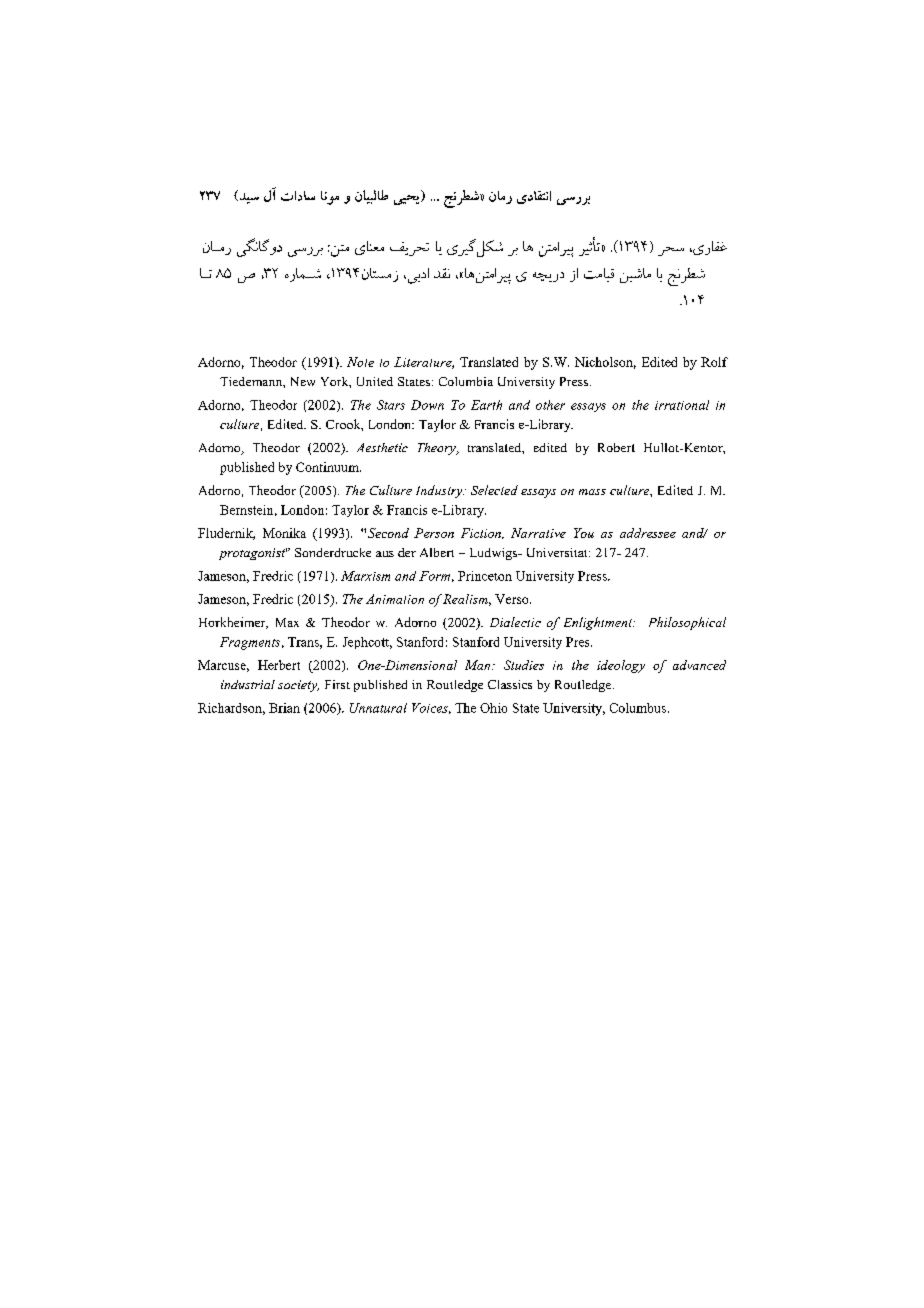 The height and width of the screenshot is (1308, 924). Describe the element at coordinates (493, 708) in the screenshot. I see `Ohio` at that location.
